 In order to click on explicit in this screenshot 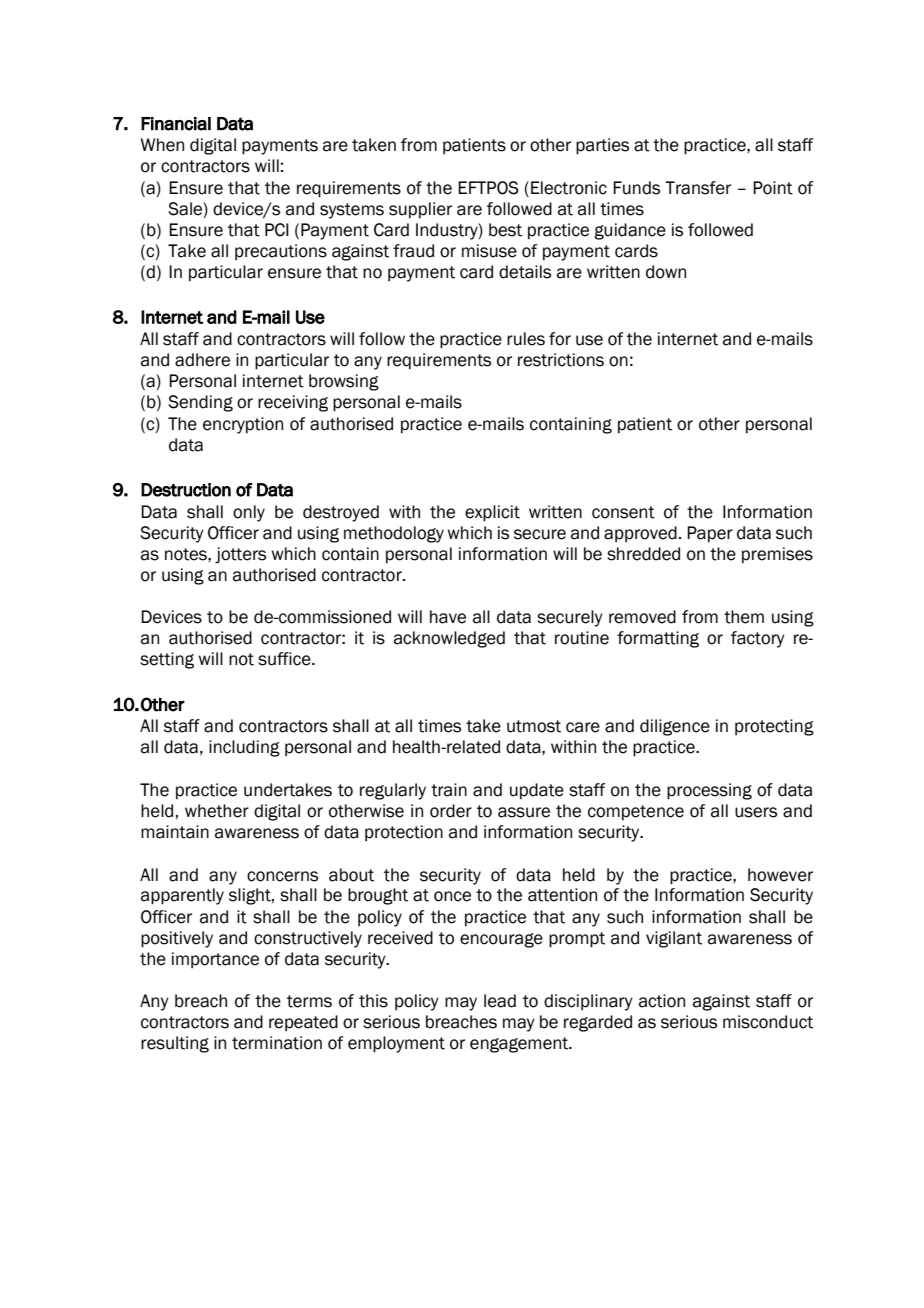, I will do `click(492, 513)`.
